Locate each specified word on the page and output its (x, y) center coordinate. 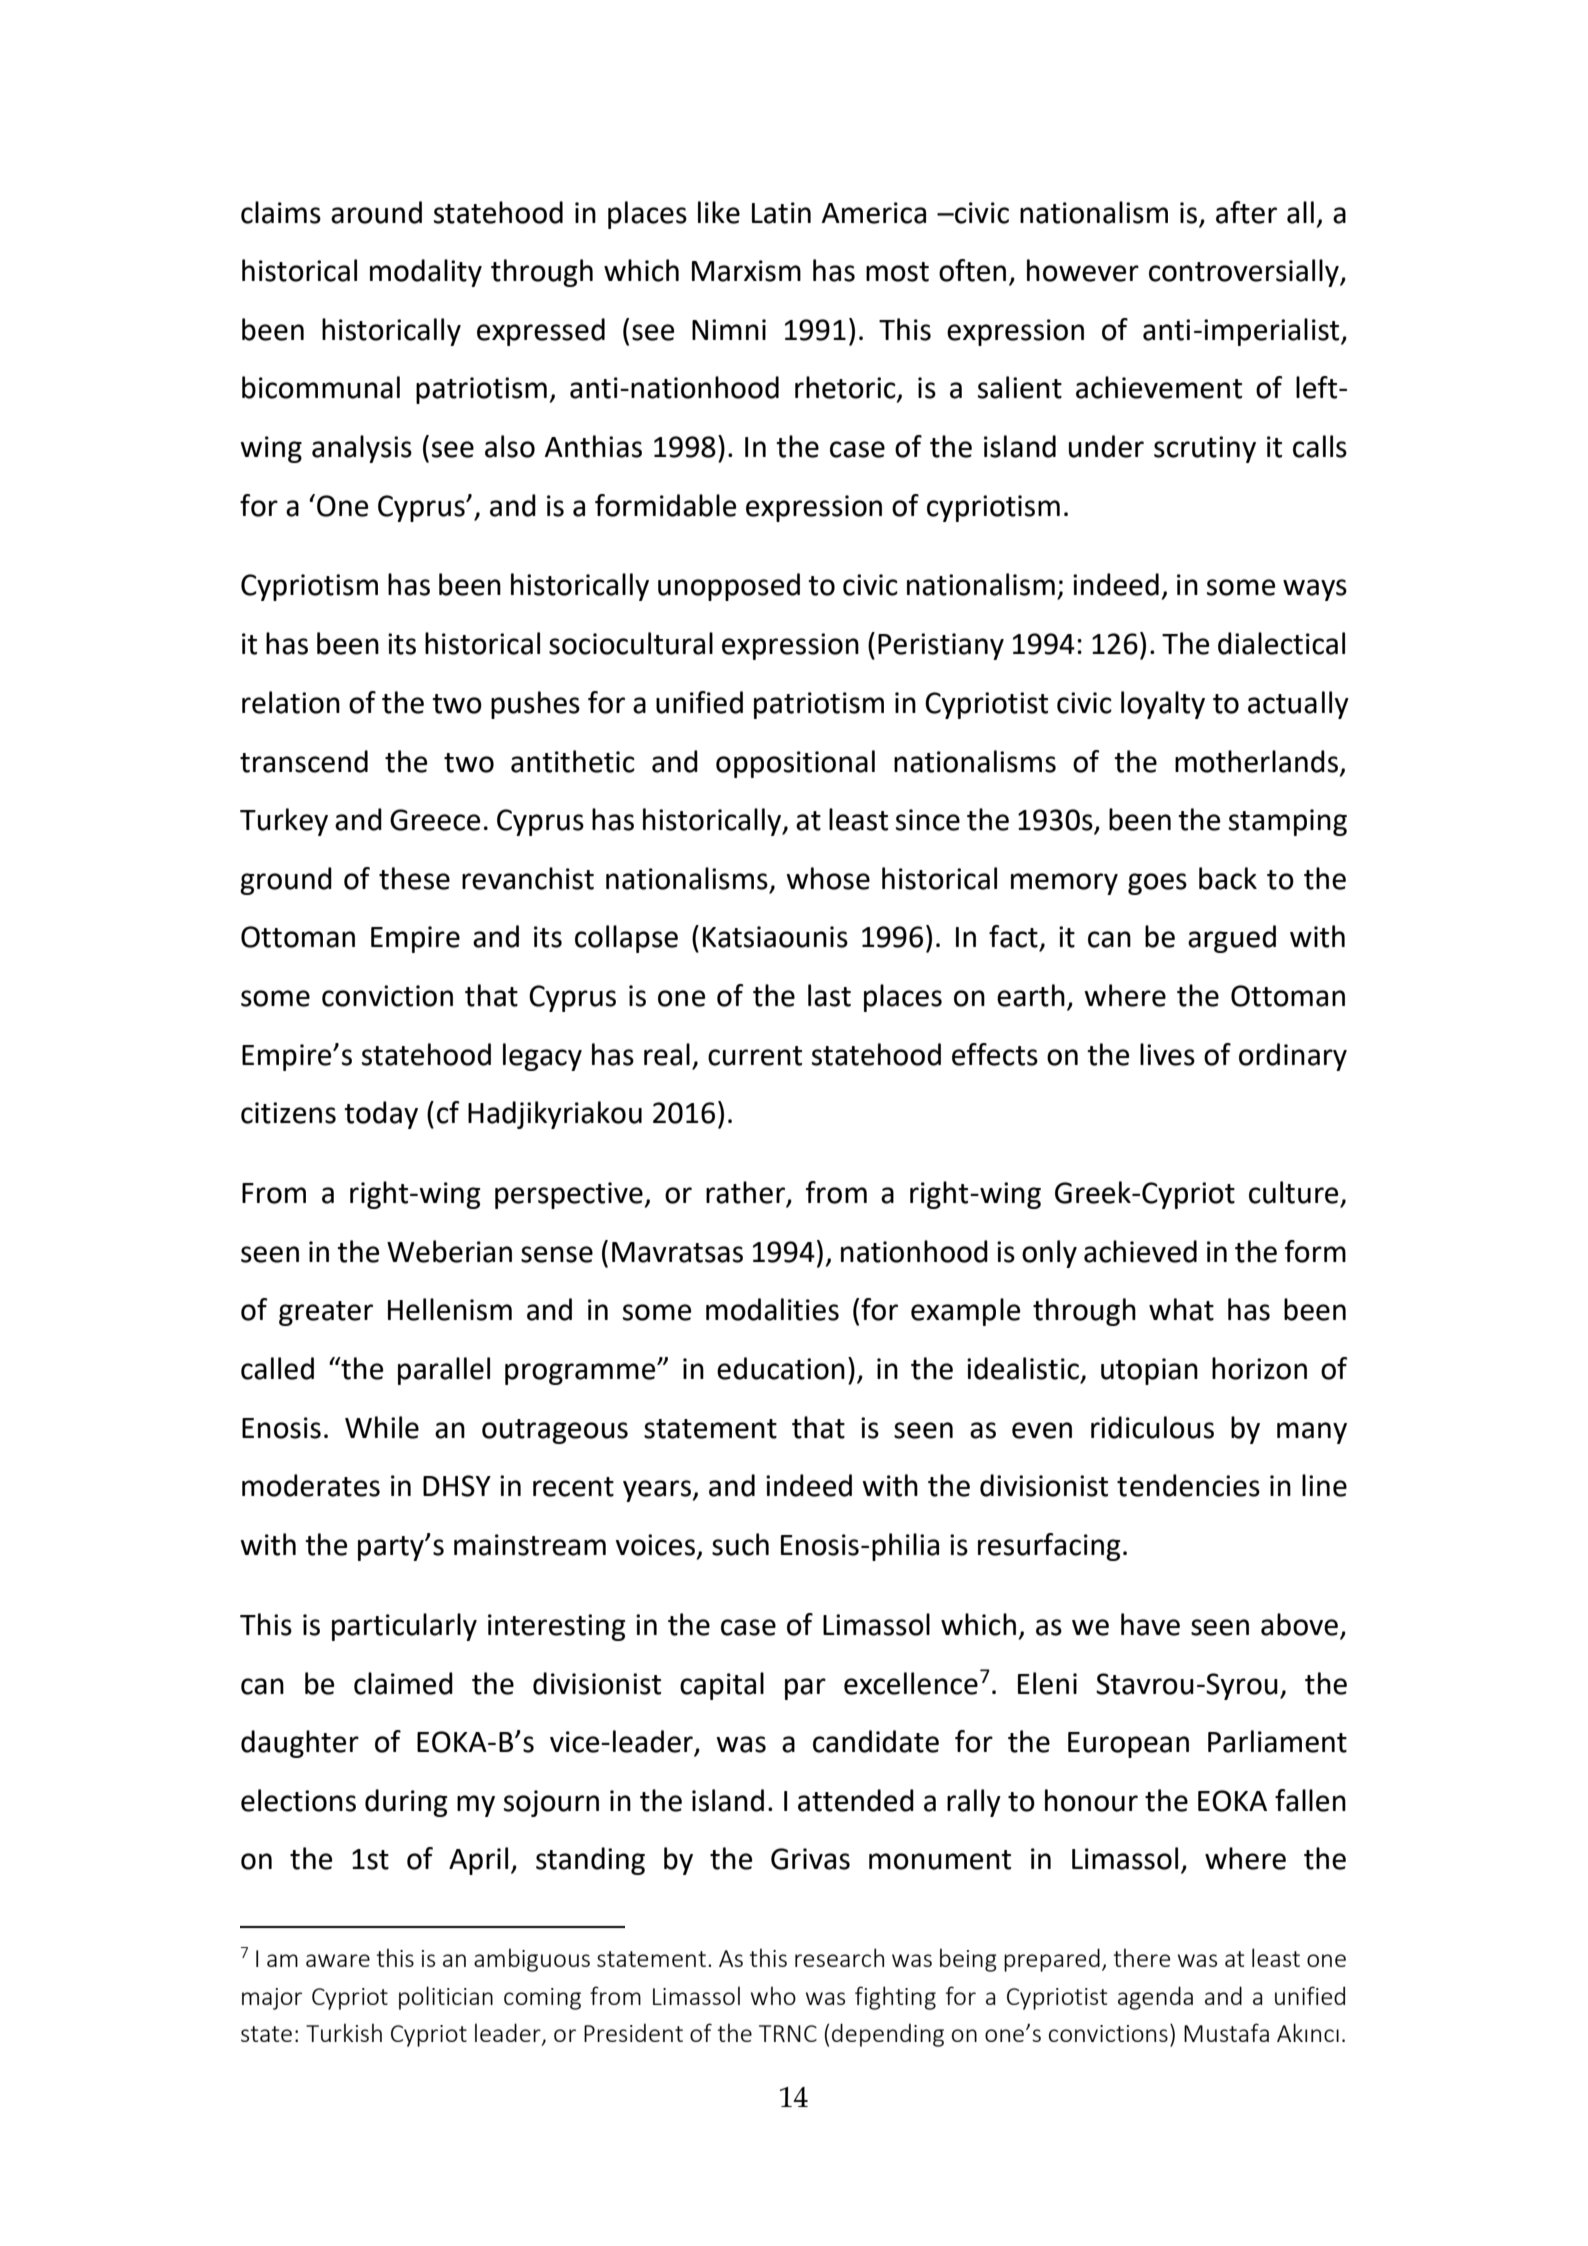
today (381, 1115)
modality (426, 273)
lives (1167, 1054)
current (755, 1056)
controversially (1245, 273)
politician (446, 1998)
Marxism (746, 271)
